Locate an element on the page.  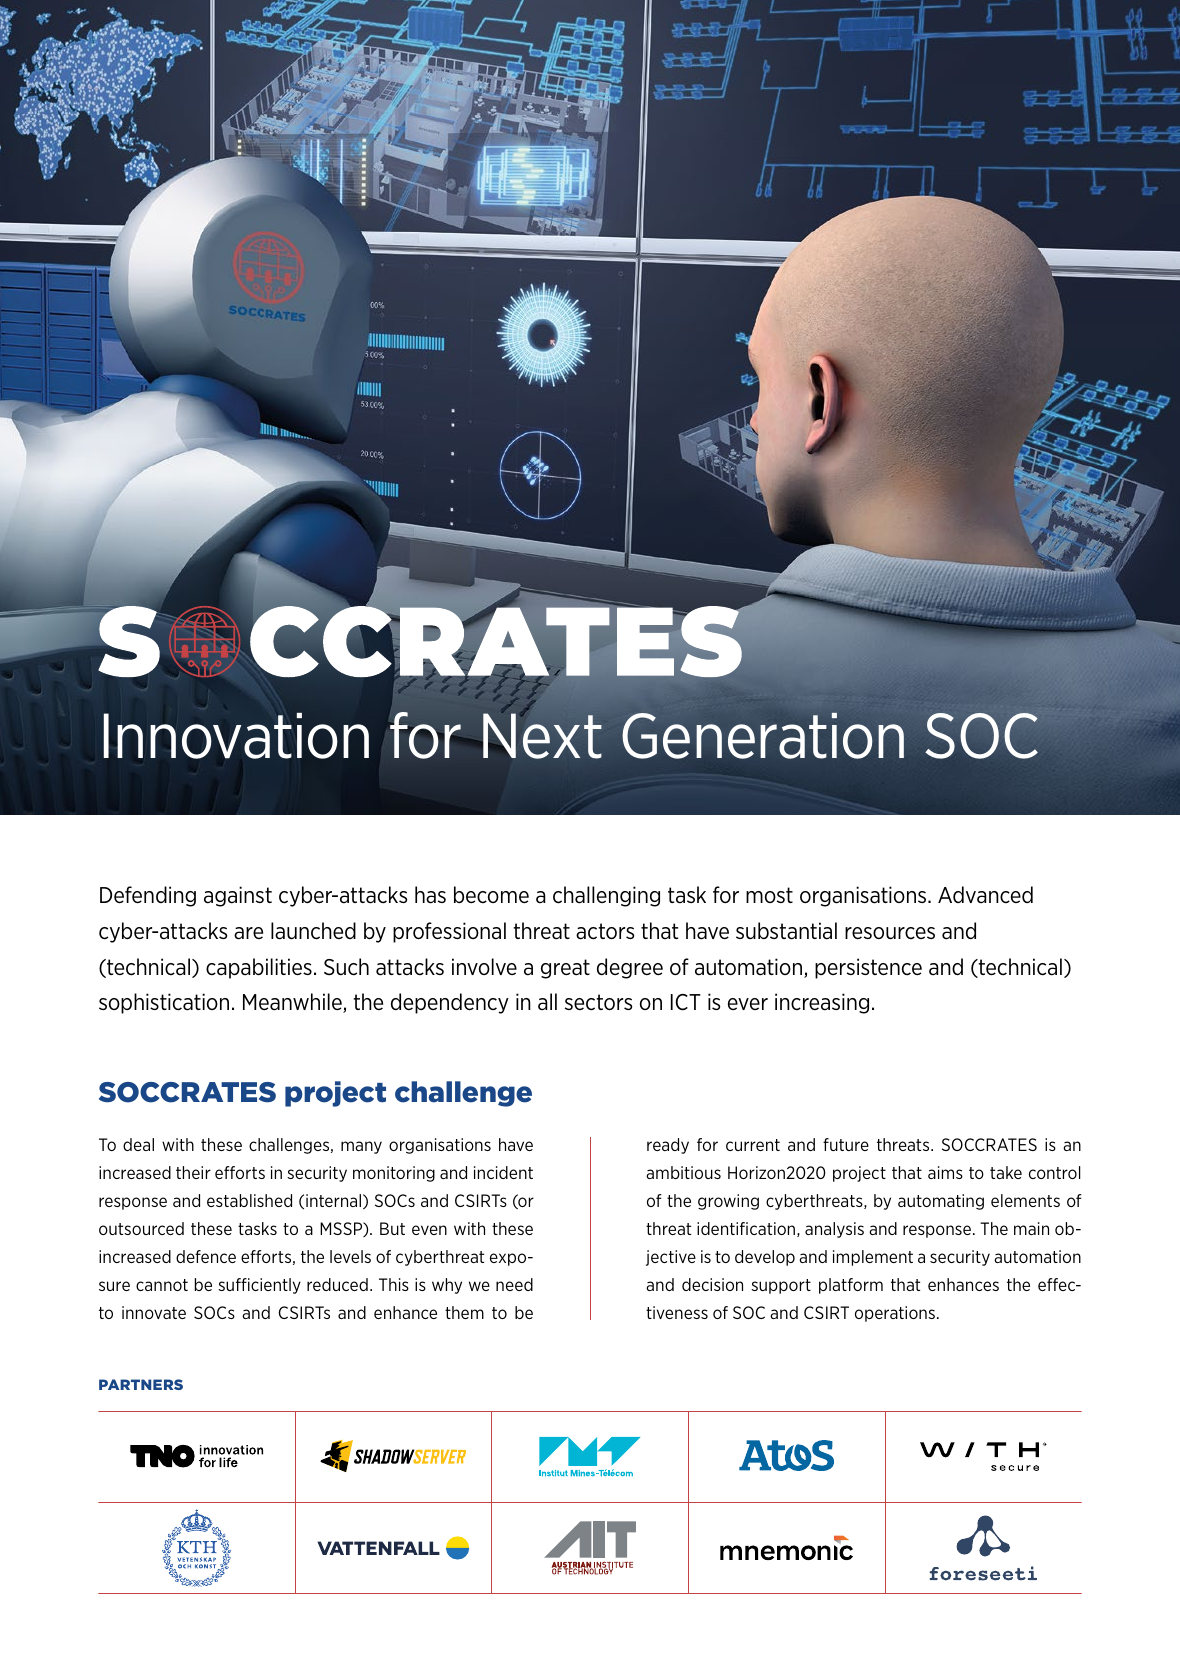
Next is located at coordinates (541, 736).
